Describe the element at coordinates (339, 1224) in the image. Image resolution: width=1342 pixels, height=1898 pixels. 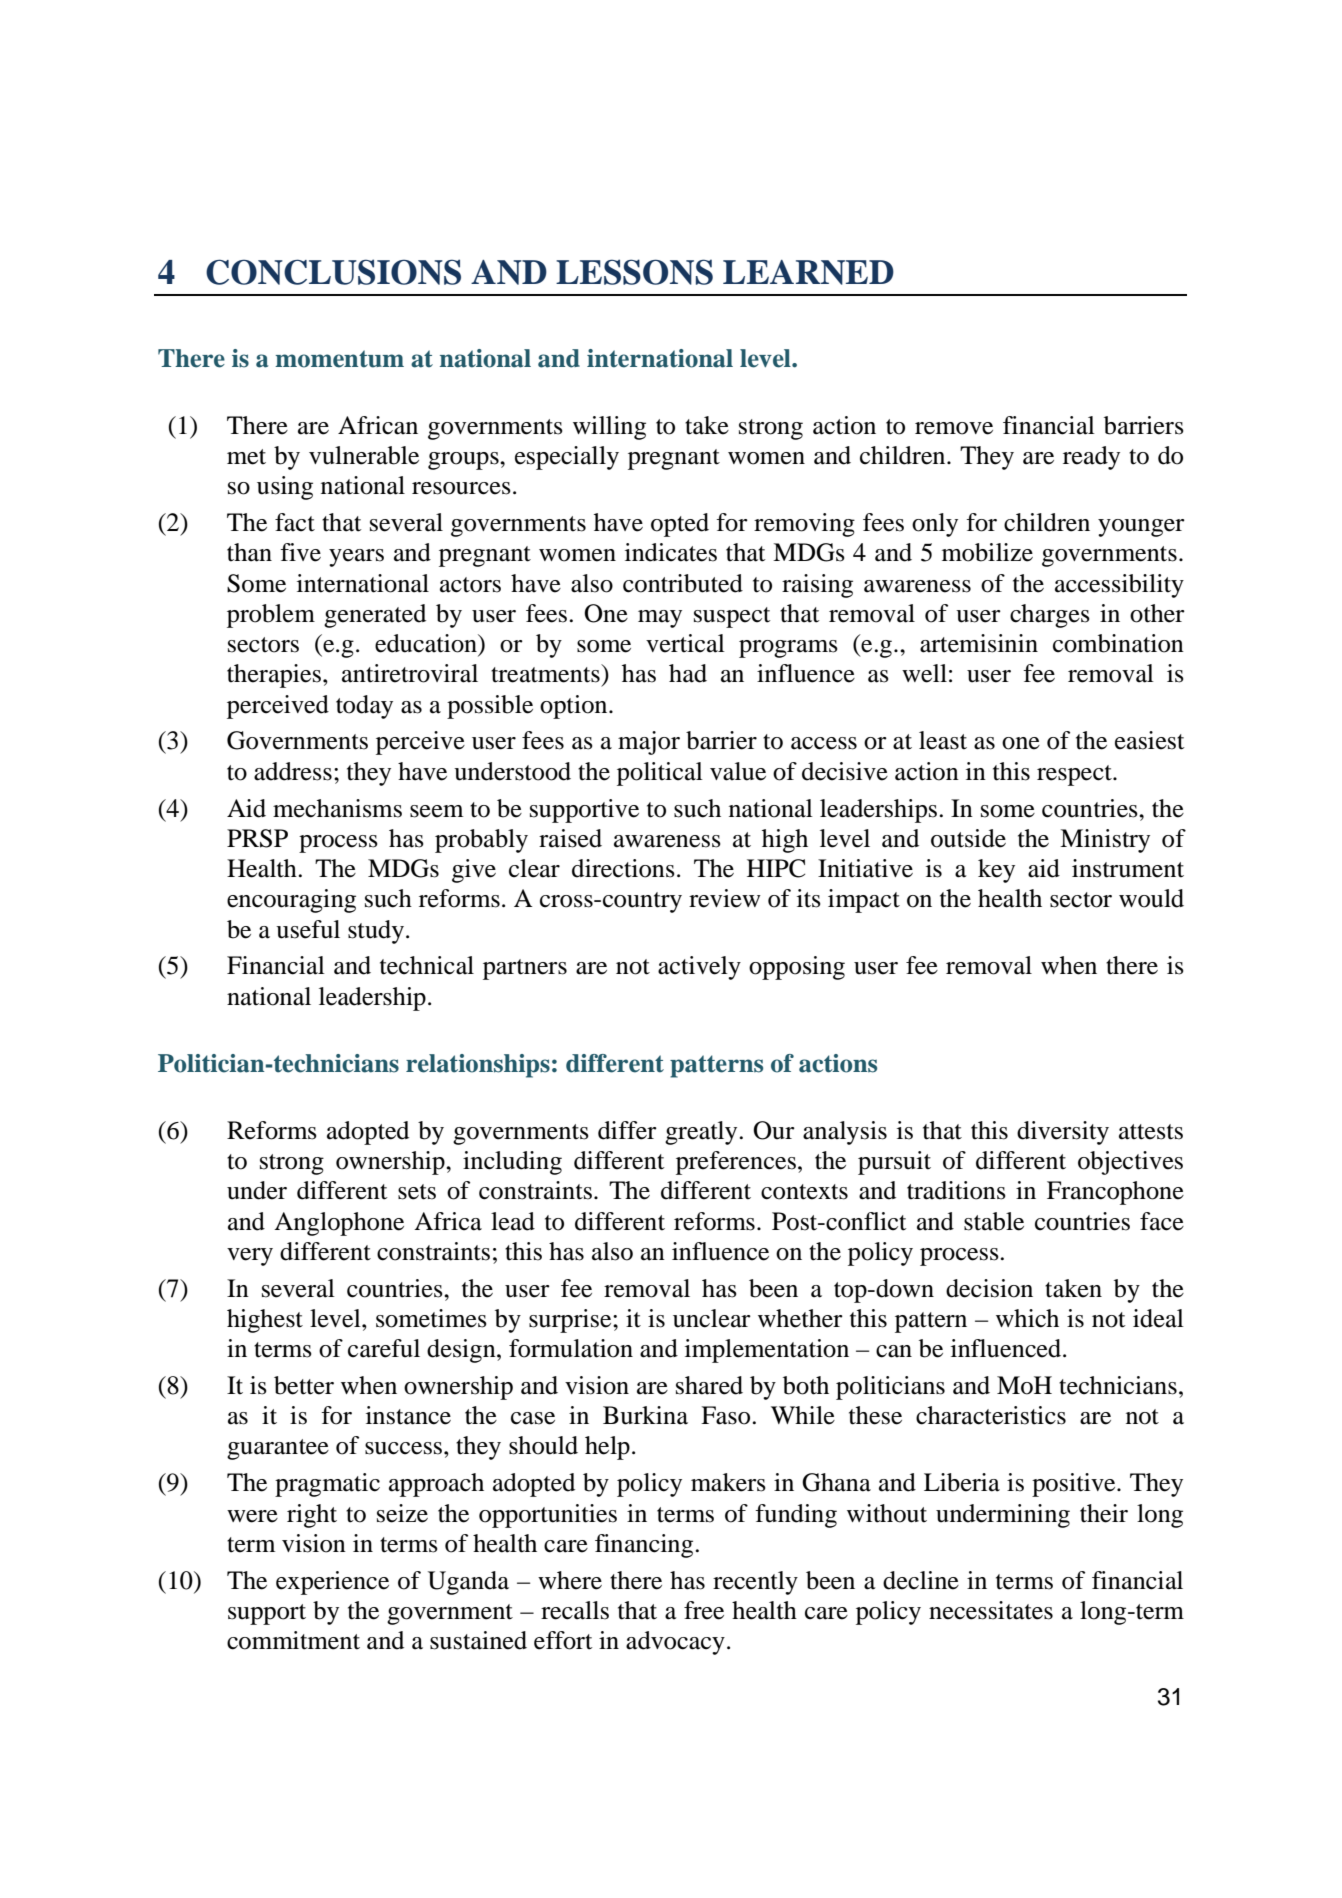
I see `Anglophone` at that location.
